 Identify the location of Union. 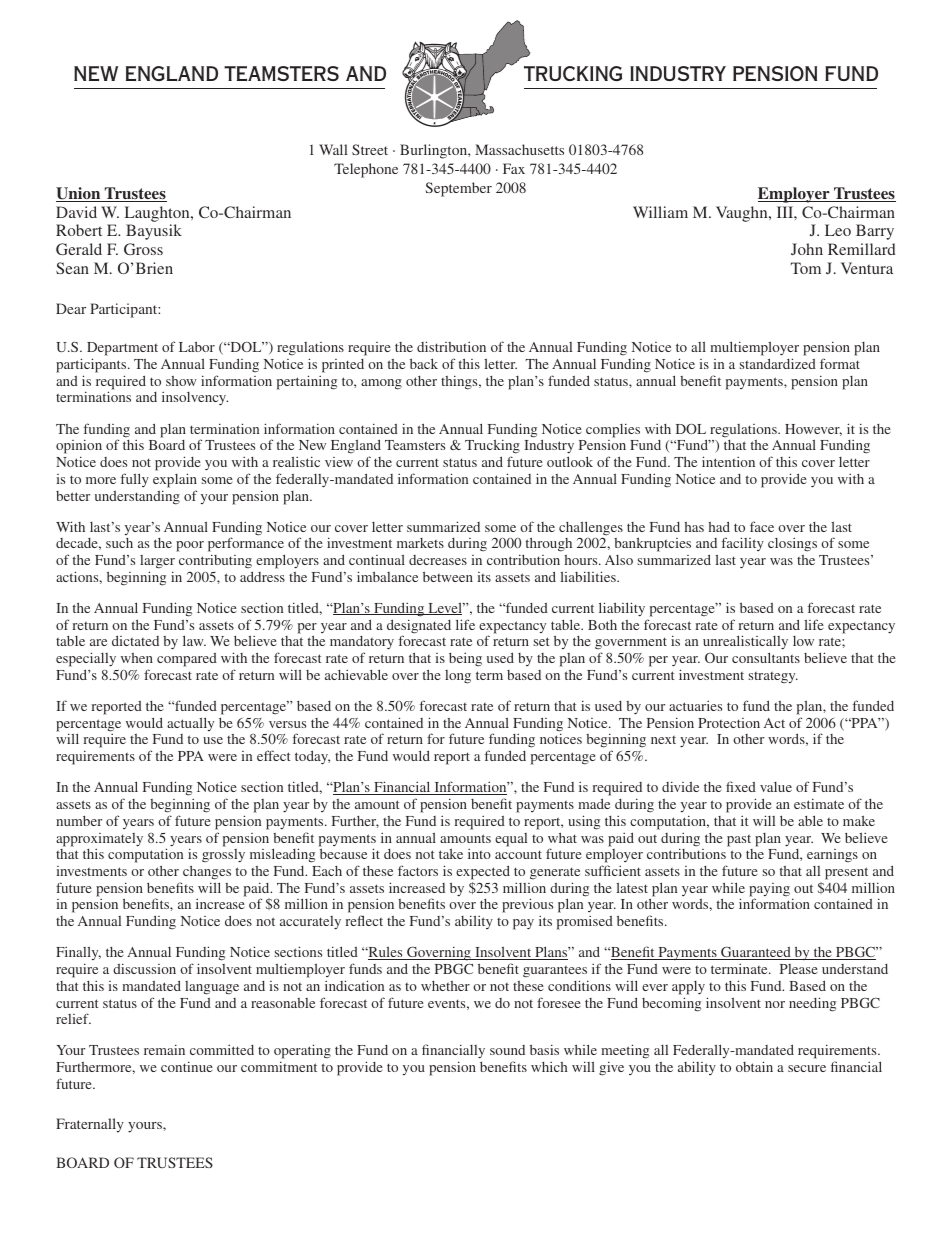
(79, 194).
